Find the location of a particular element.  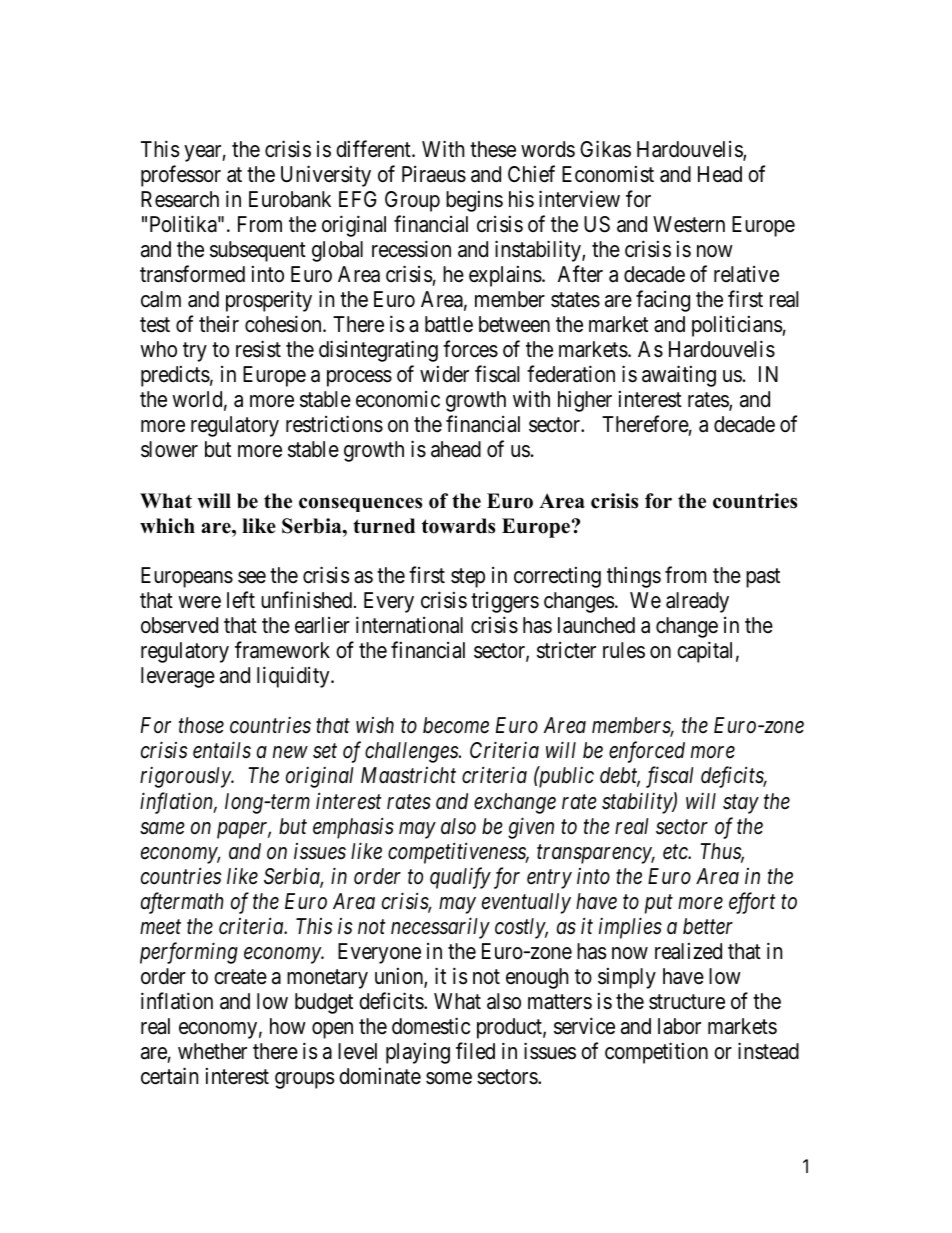

whether is located at coordinates (212, 1051).
